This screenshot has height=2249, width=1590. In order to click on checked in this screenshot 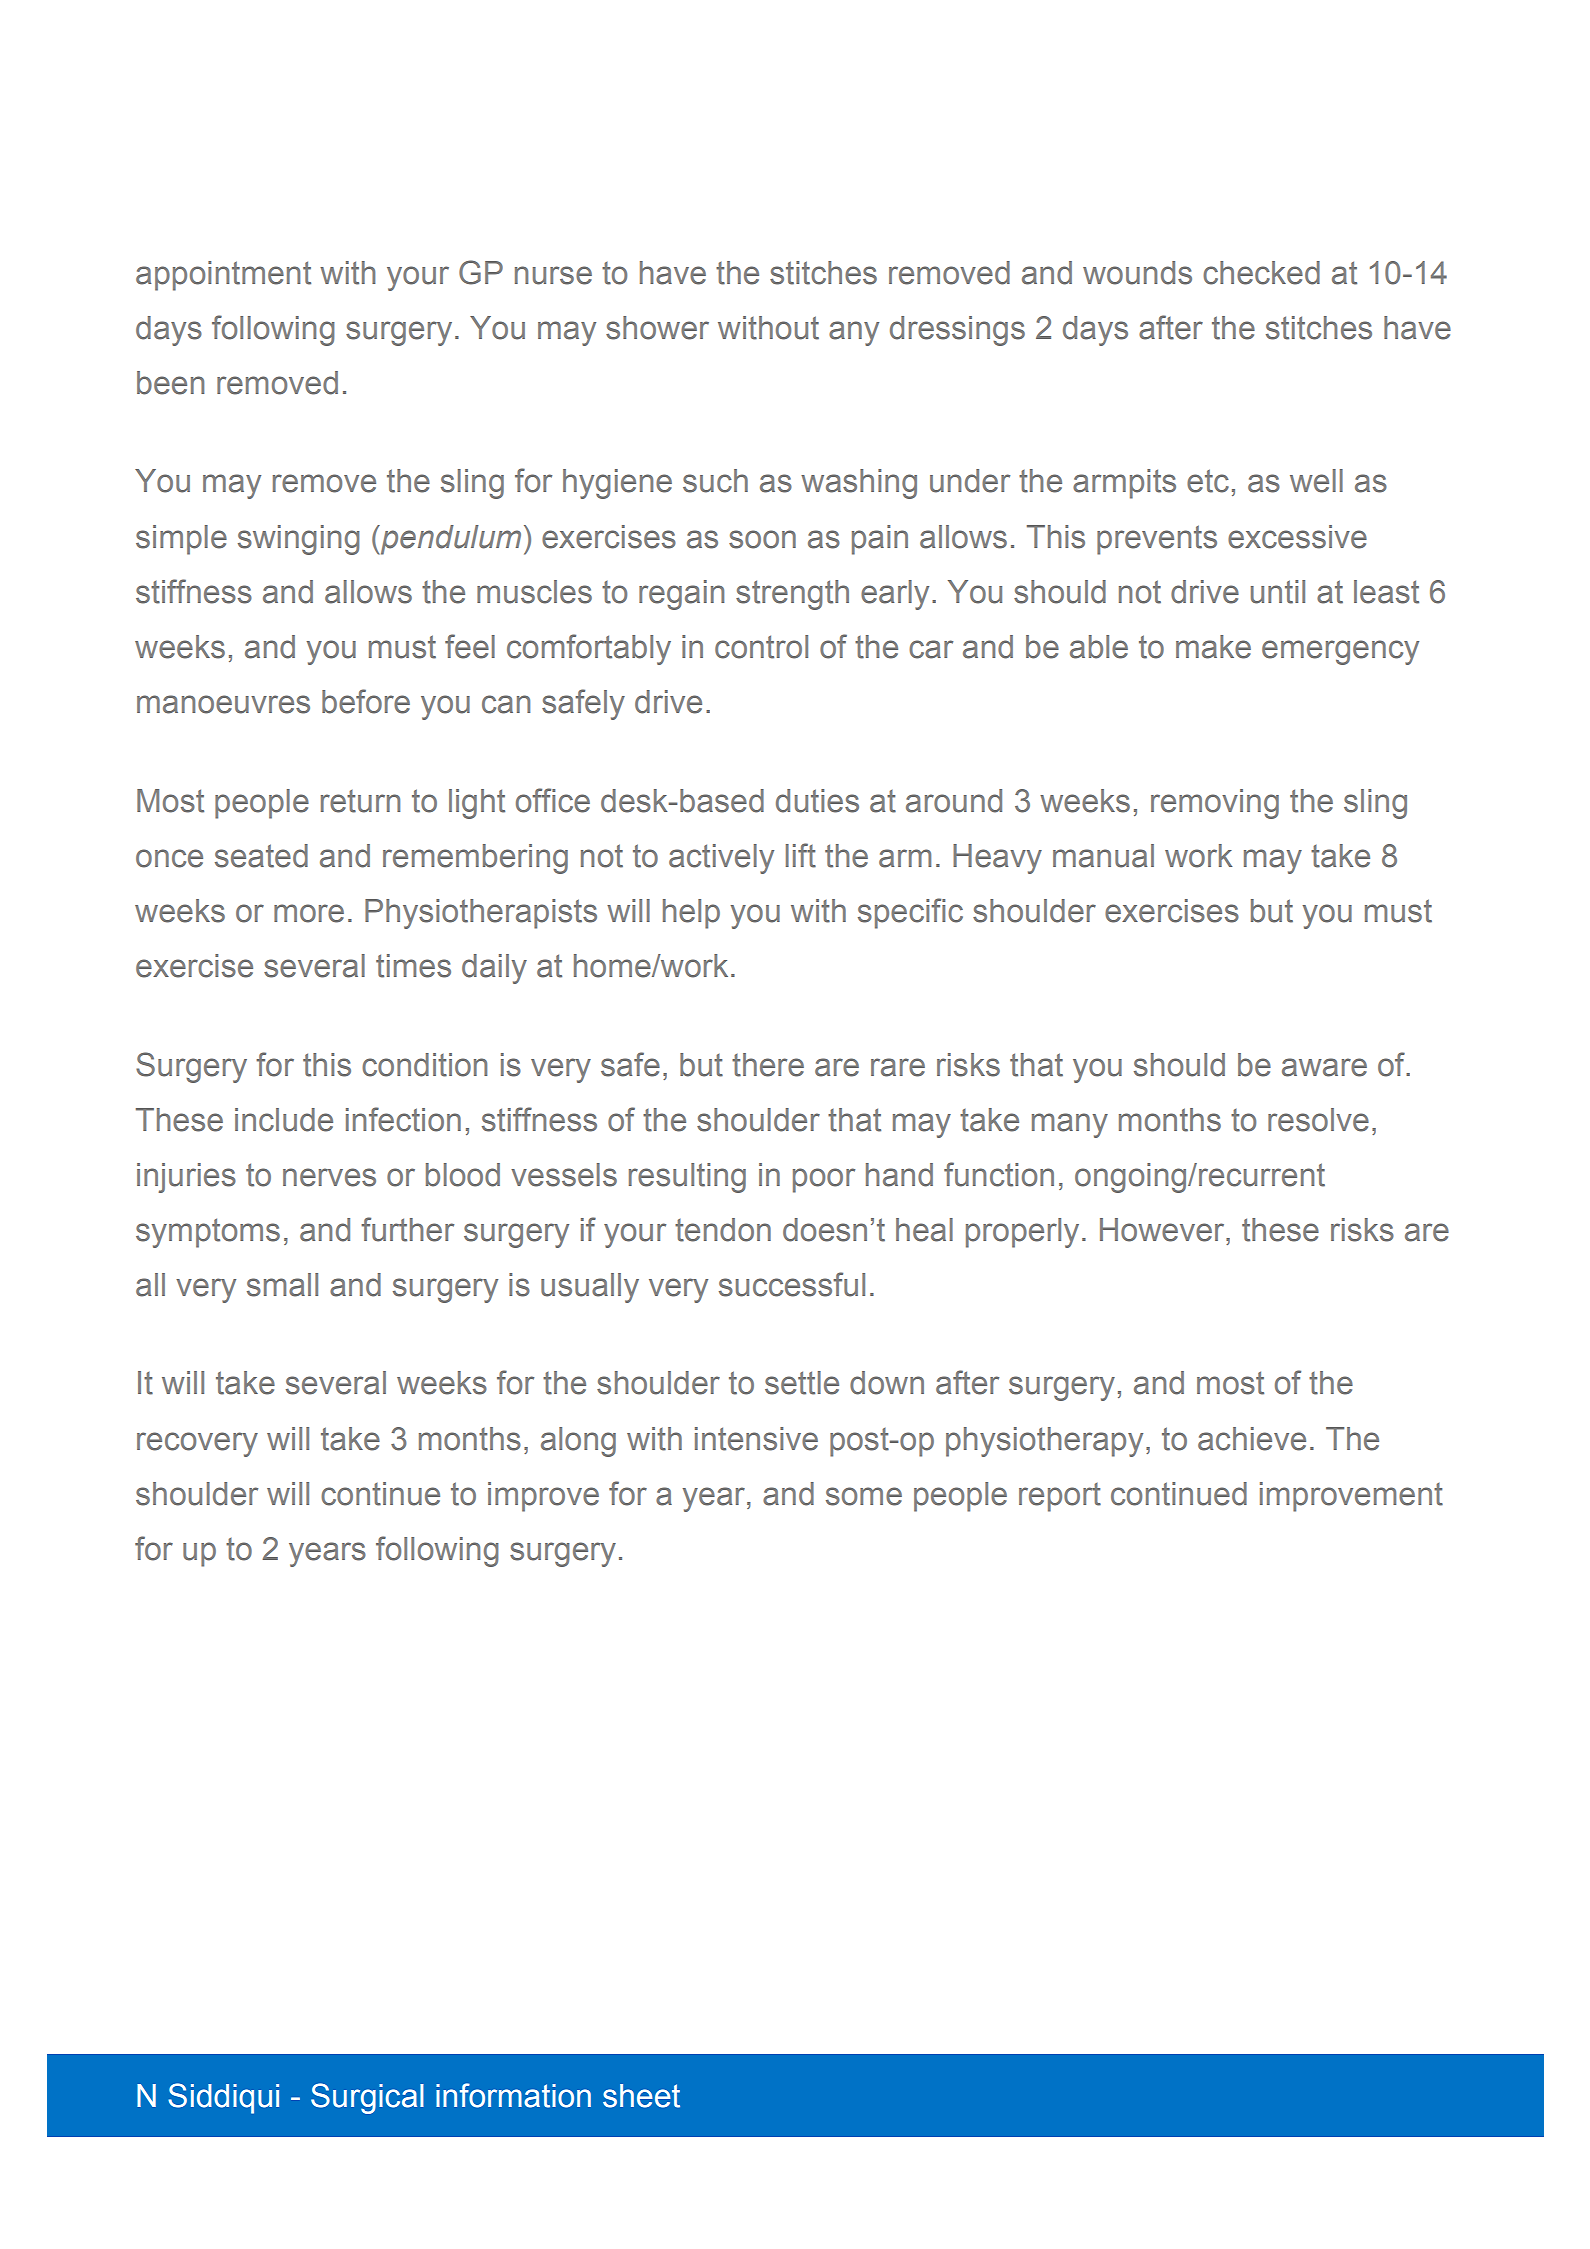, I will do `click(1261, 273)`.
